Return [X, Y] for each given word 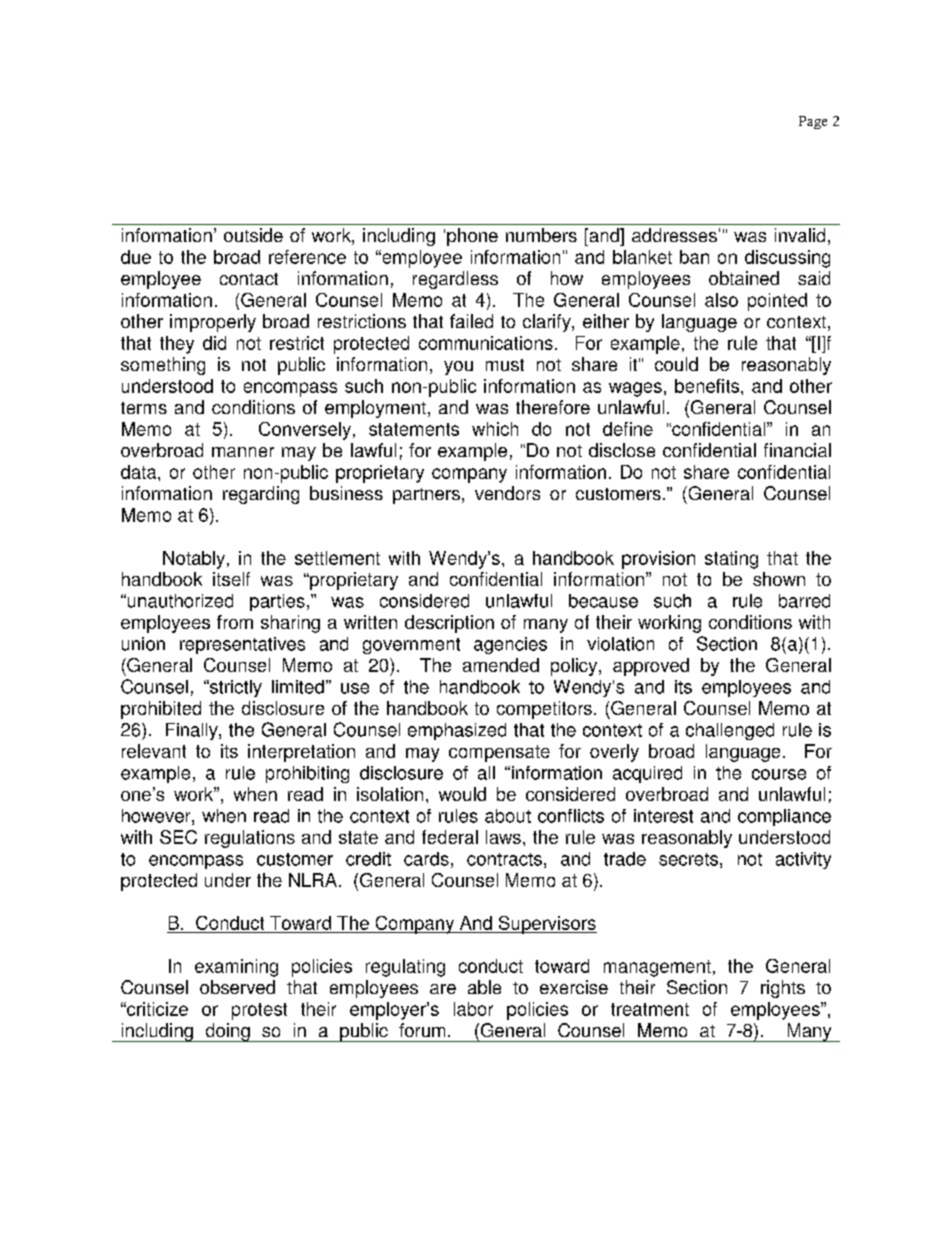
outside [253, 235]
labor [473, 1009]
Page [813, 122]
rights [783, 989]
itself [231, 579]
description [449, 624]
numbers [541, 235]
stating [731, 560]
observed [237, 987]
